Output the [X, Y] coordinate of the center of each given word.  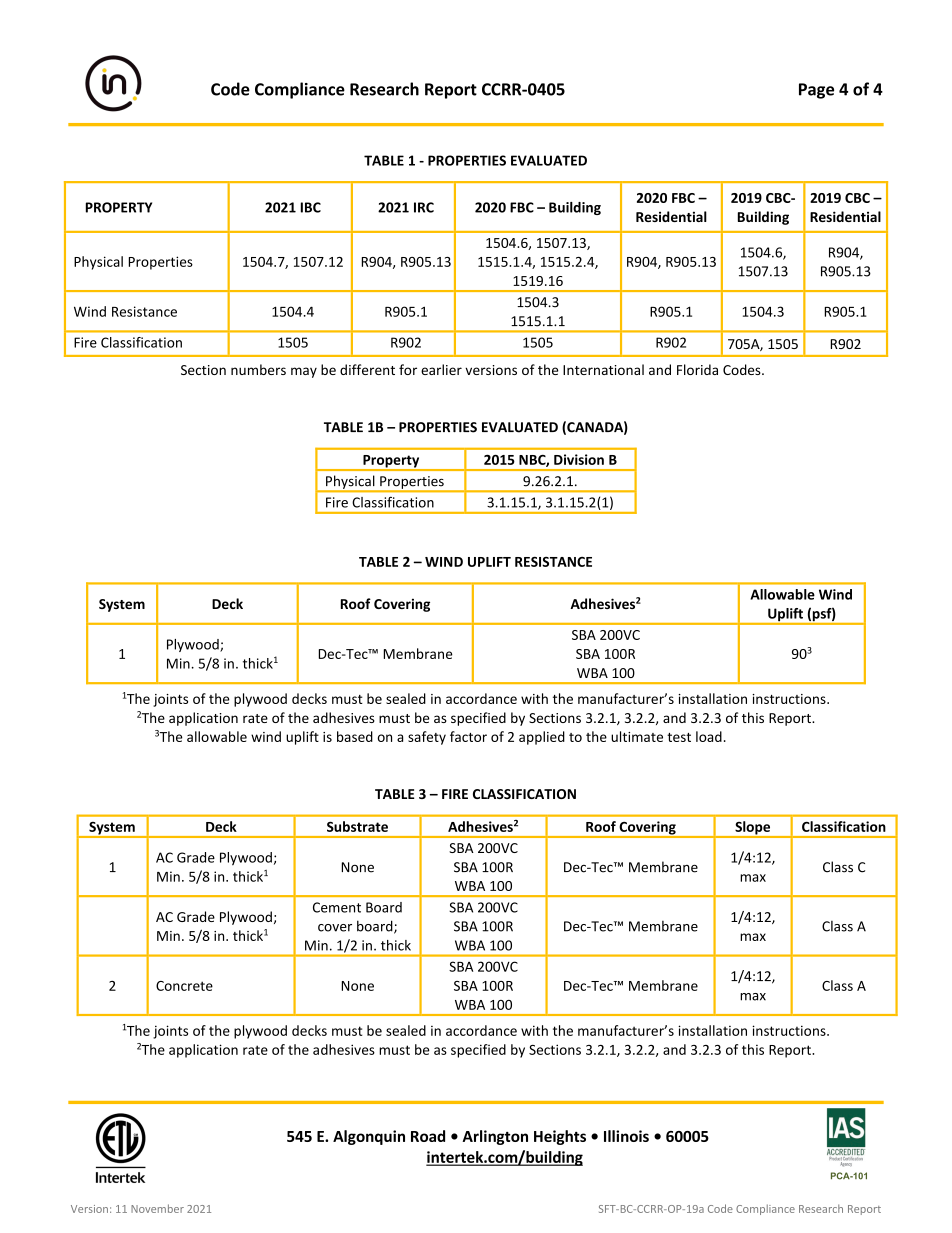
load [709, 736]
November [157, 1208]
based [355, 736]
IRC [424, 207]
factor [468, 736]
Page [816, 91]
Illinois [626, 1136]
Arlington [495, 1137]
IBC [311, 207]
